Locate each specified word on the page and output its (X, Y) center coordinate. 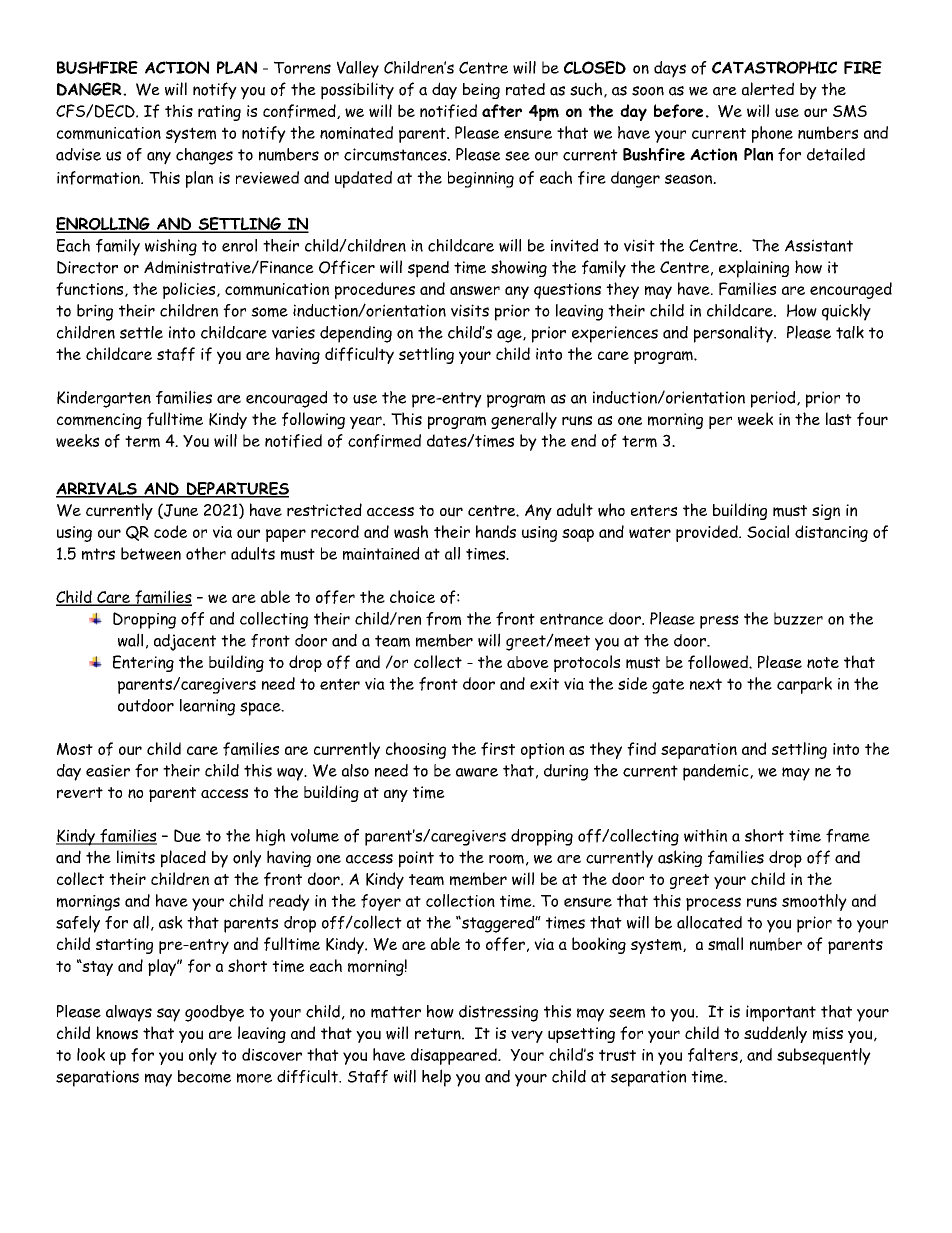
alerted (768, 89)
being (481, 91)
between (151, 553)
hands (496, 531)
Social (768, 531)
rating (219, 113)
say (168, 1015)
